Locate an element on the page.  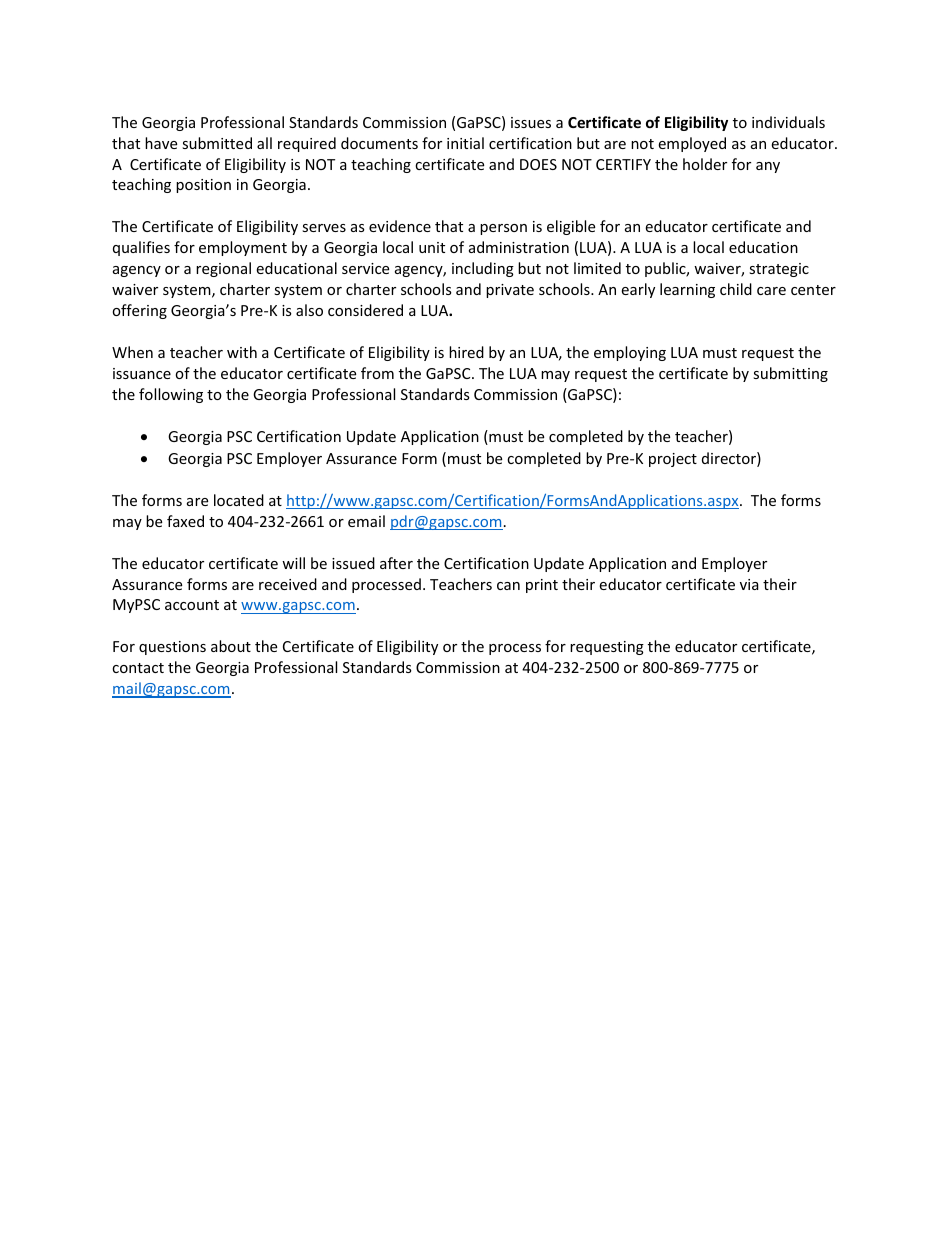
child is located at coordinates (736, 289).
